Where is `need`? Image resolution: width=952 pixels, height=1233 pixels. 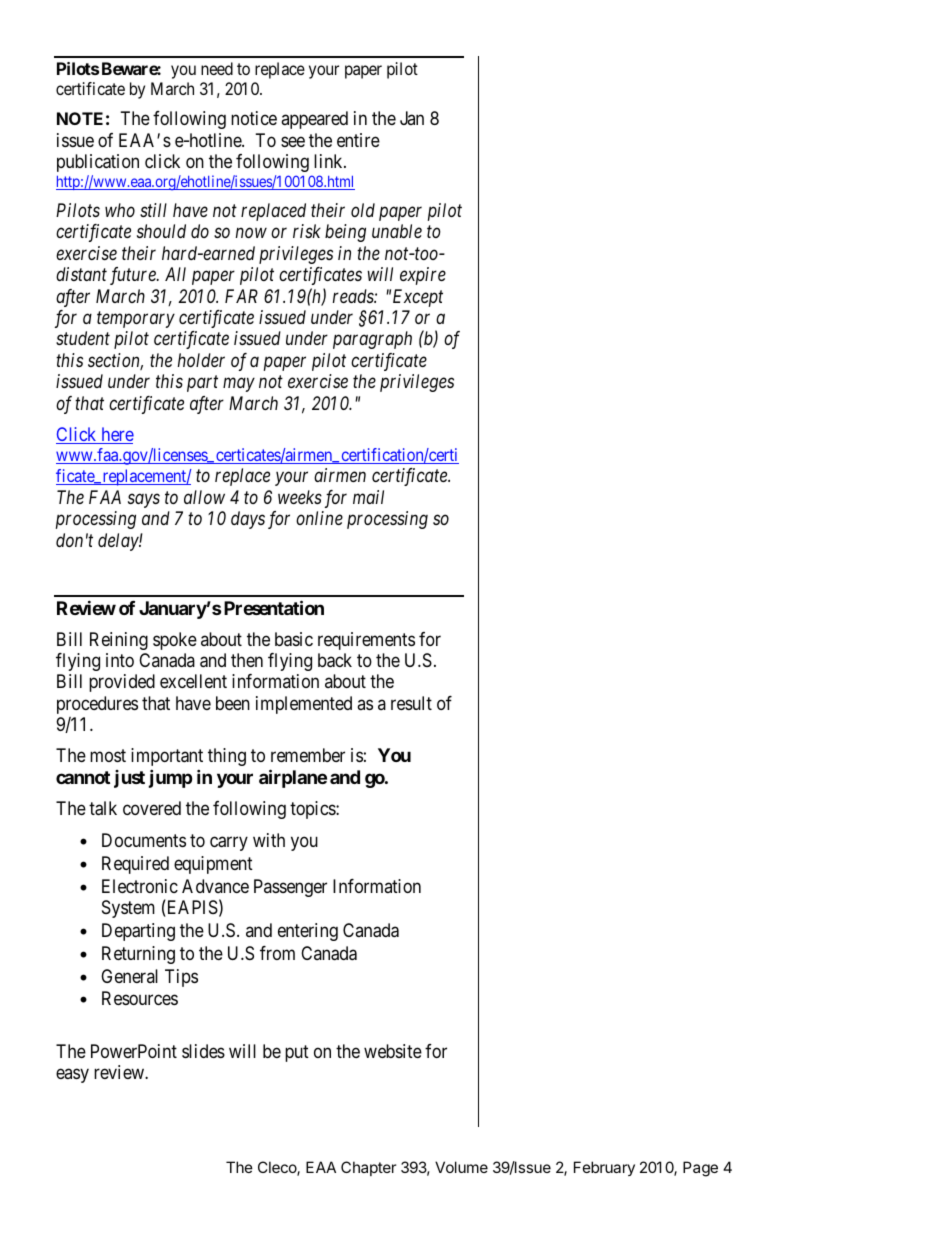 need is located at coordinates (217, 68).
